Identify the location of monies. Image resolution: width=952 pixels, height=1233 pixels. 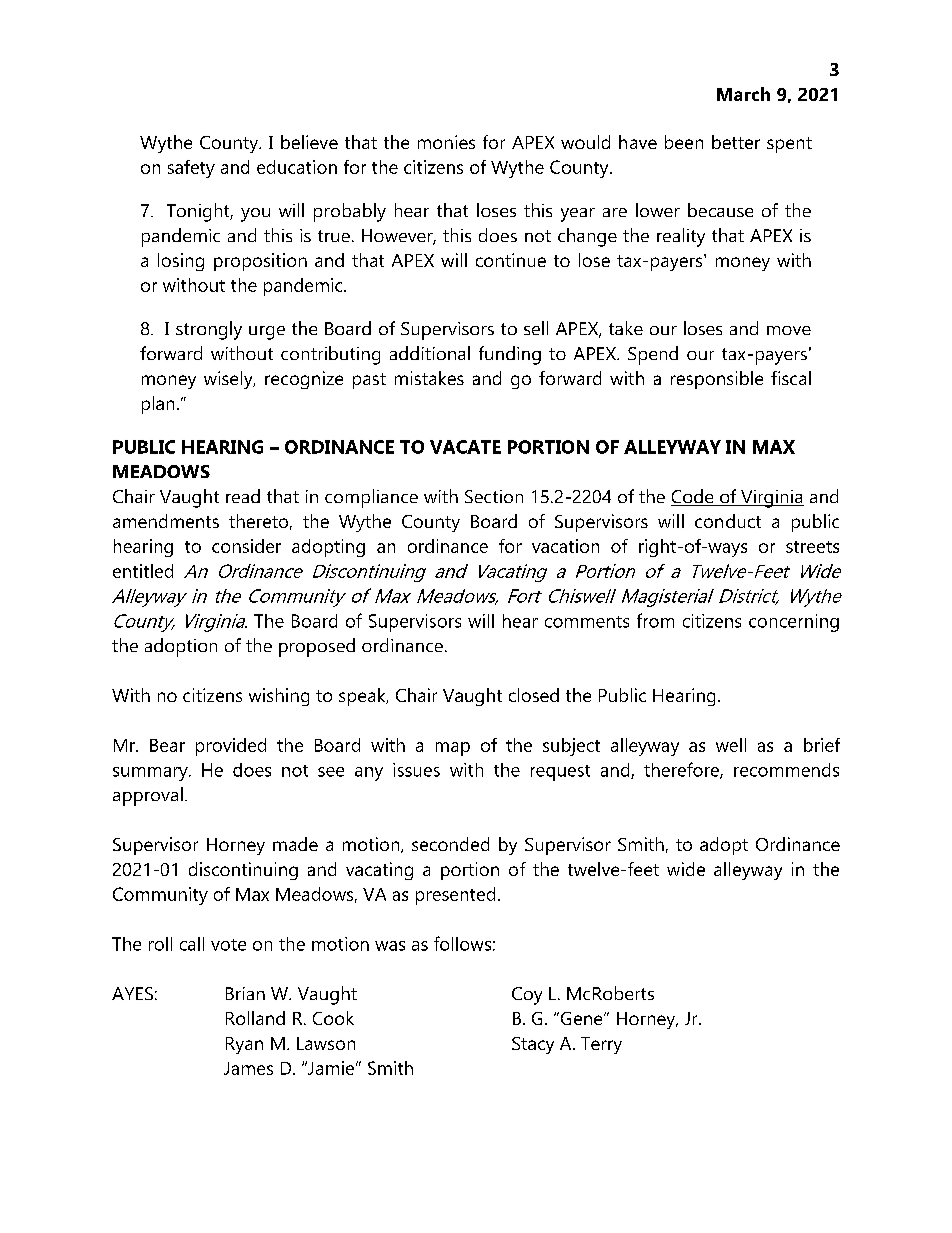
(446, 142).
